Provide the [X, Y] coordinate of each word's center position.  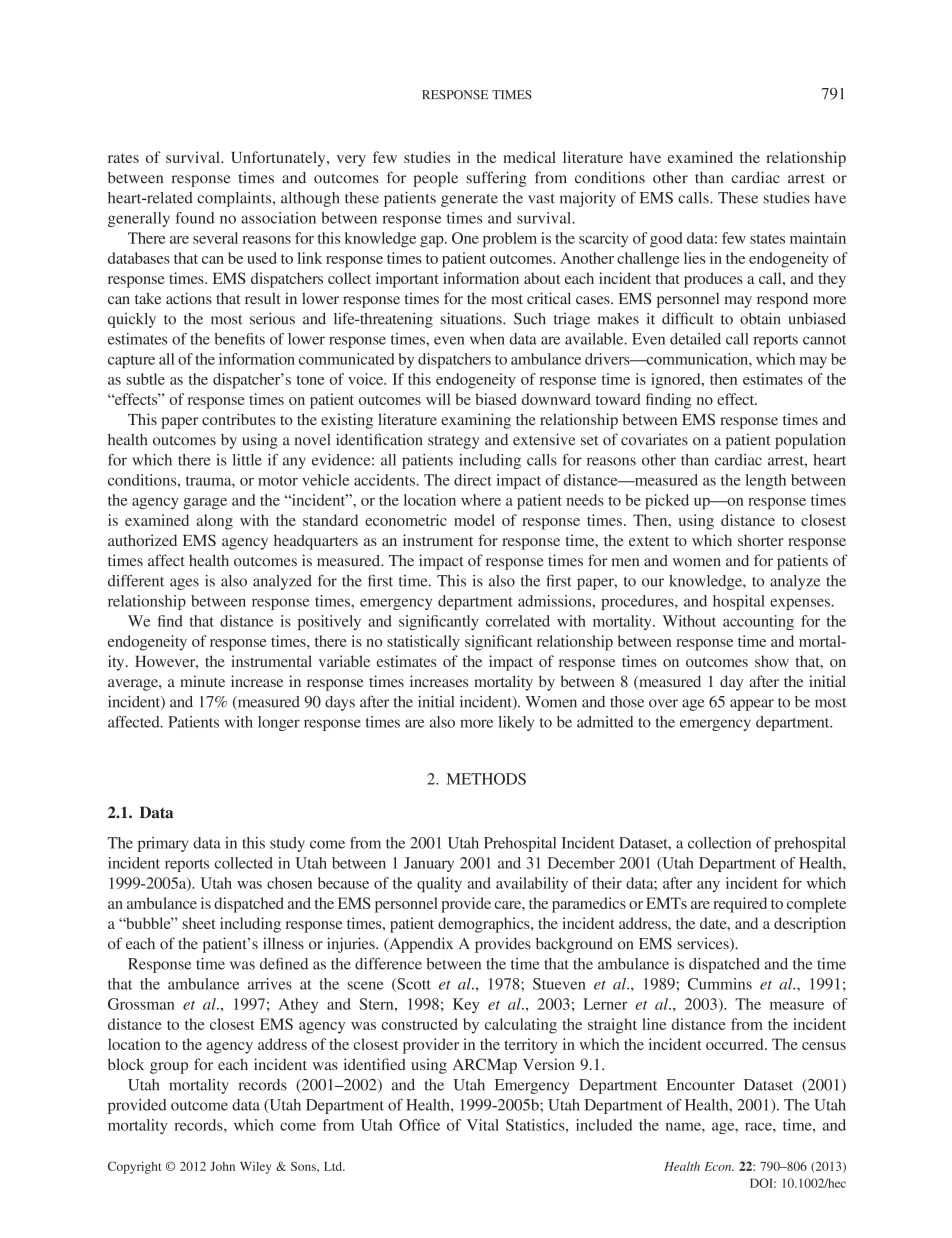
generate [469, 200]
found [195, 218]
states [767, 239]
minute [202, 681]
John [222, 1166]
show [772, 661]
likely [516, 723]
